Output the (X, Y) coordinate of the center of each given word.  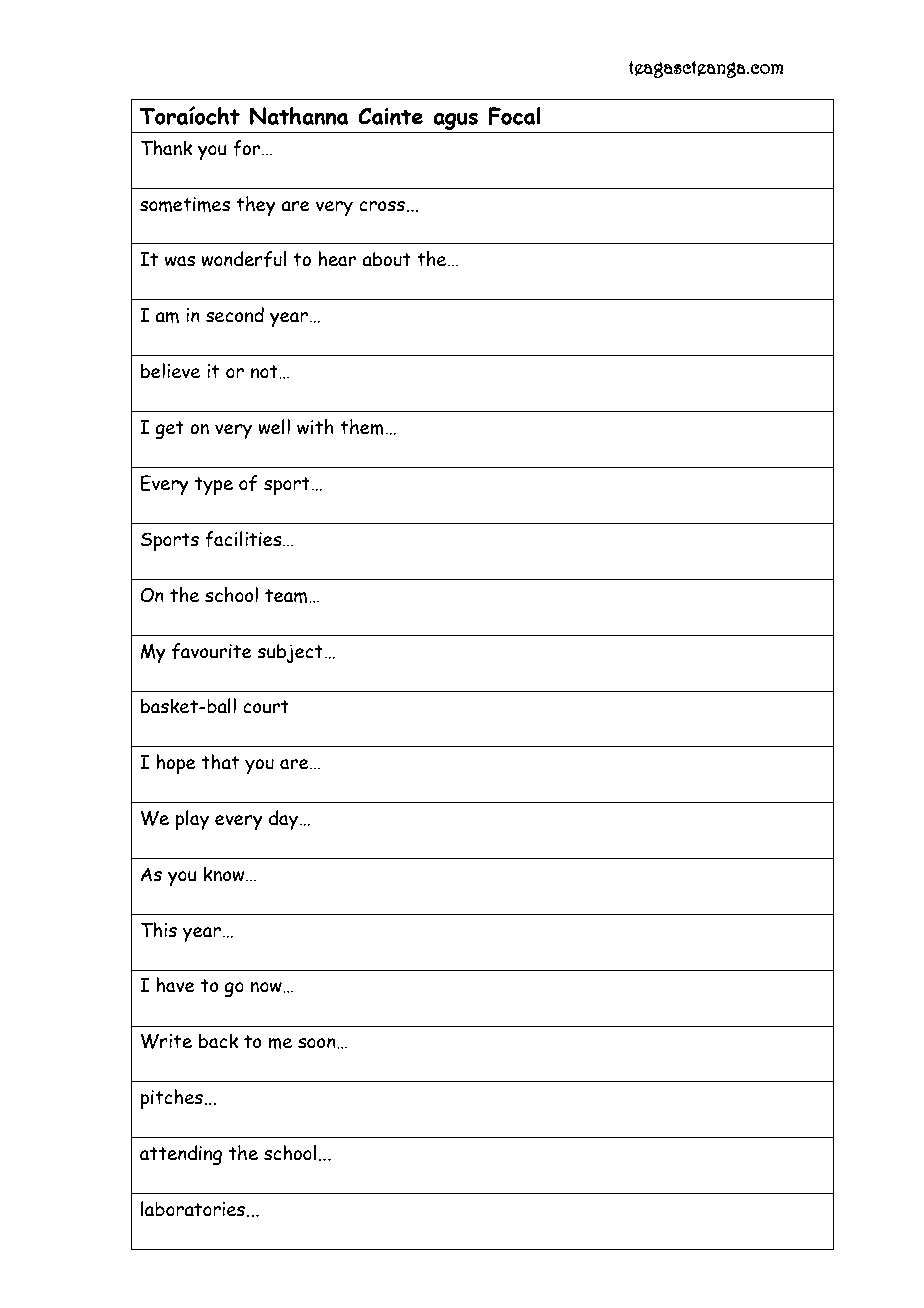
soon (318, 1043)
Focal (514, 116)
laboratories (194, 1209)
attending (181, 1155)
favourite (212, 651)
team (287, 596)
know (225, 874)
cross (383, 206)
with (315, 427)
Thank (166, 148)
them (362, 427)
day (285, 820)
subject (290, 654)
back (218, 1041)
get (169, 430)
